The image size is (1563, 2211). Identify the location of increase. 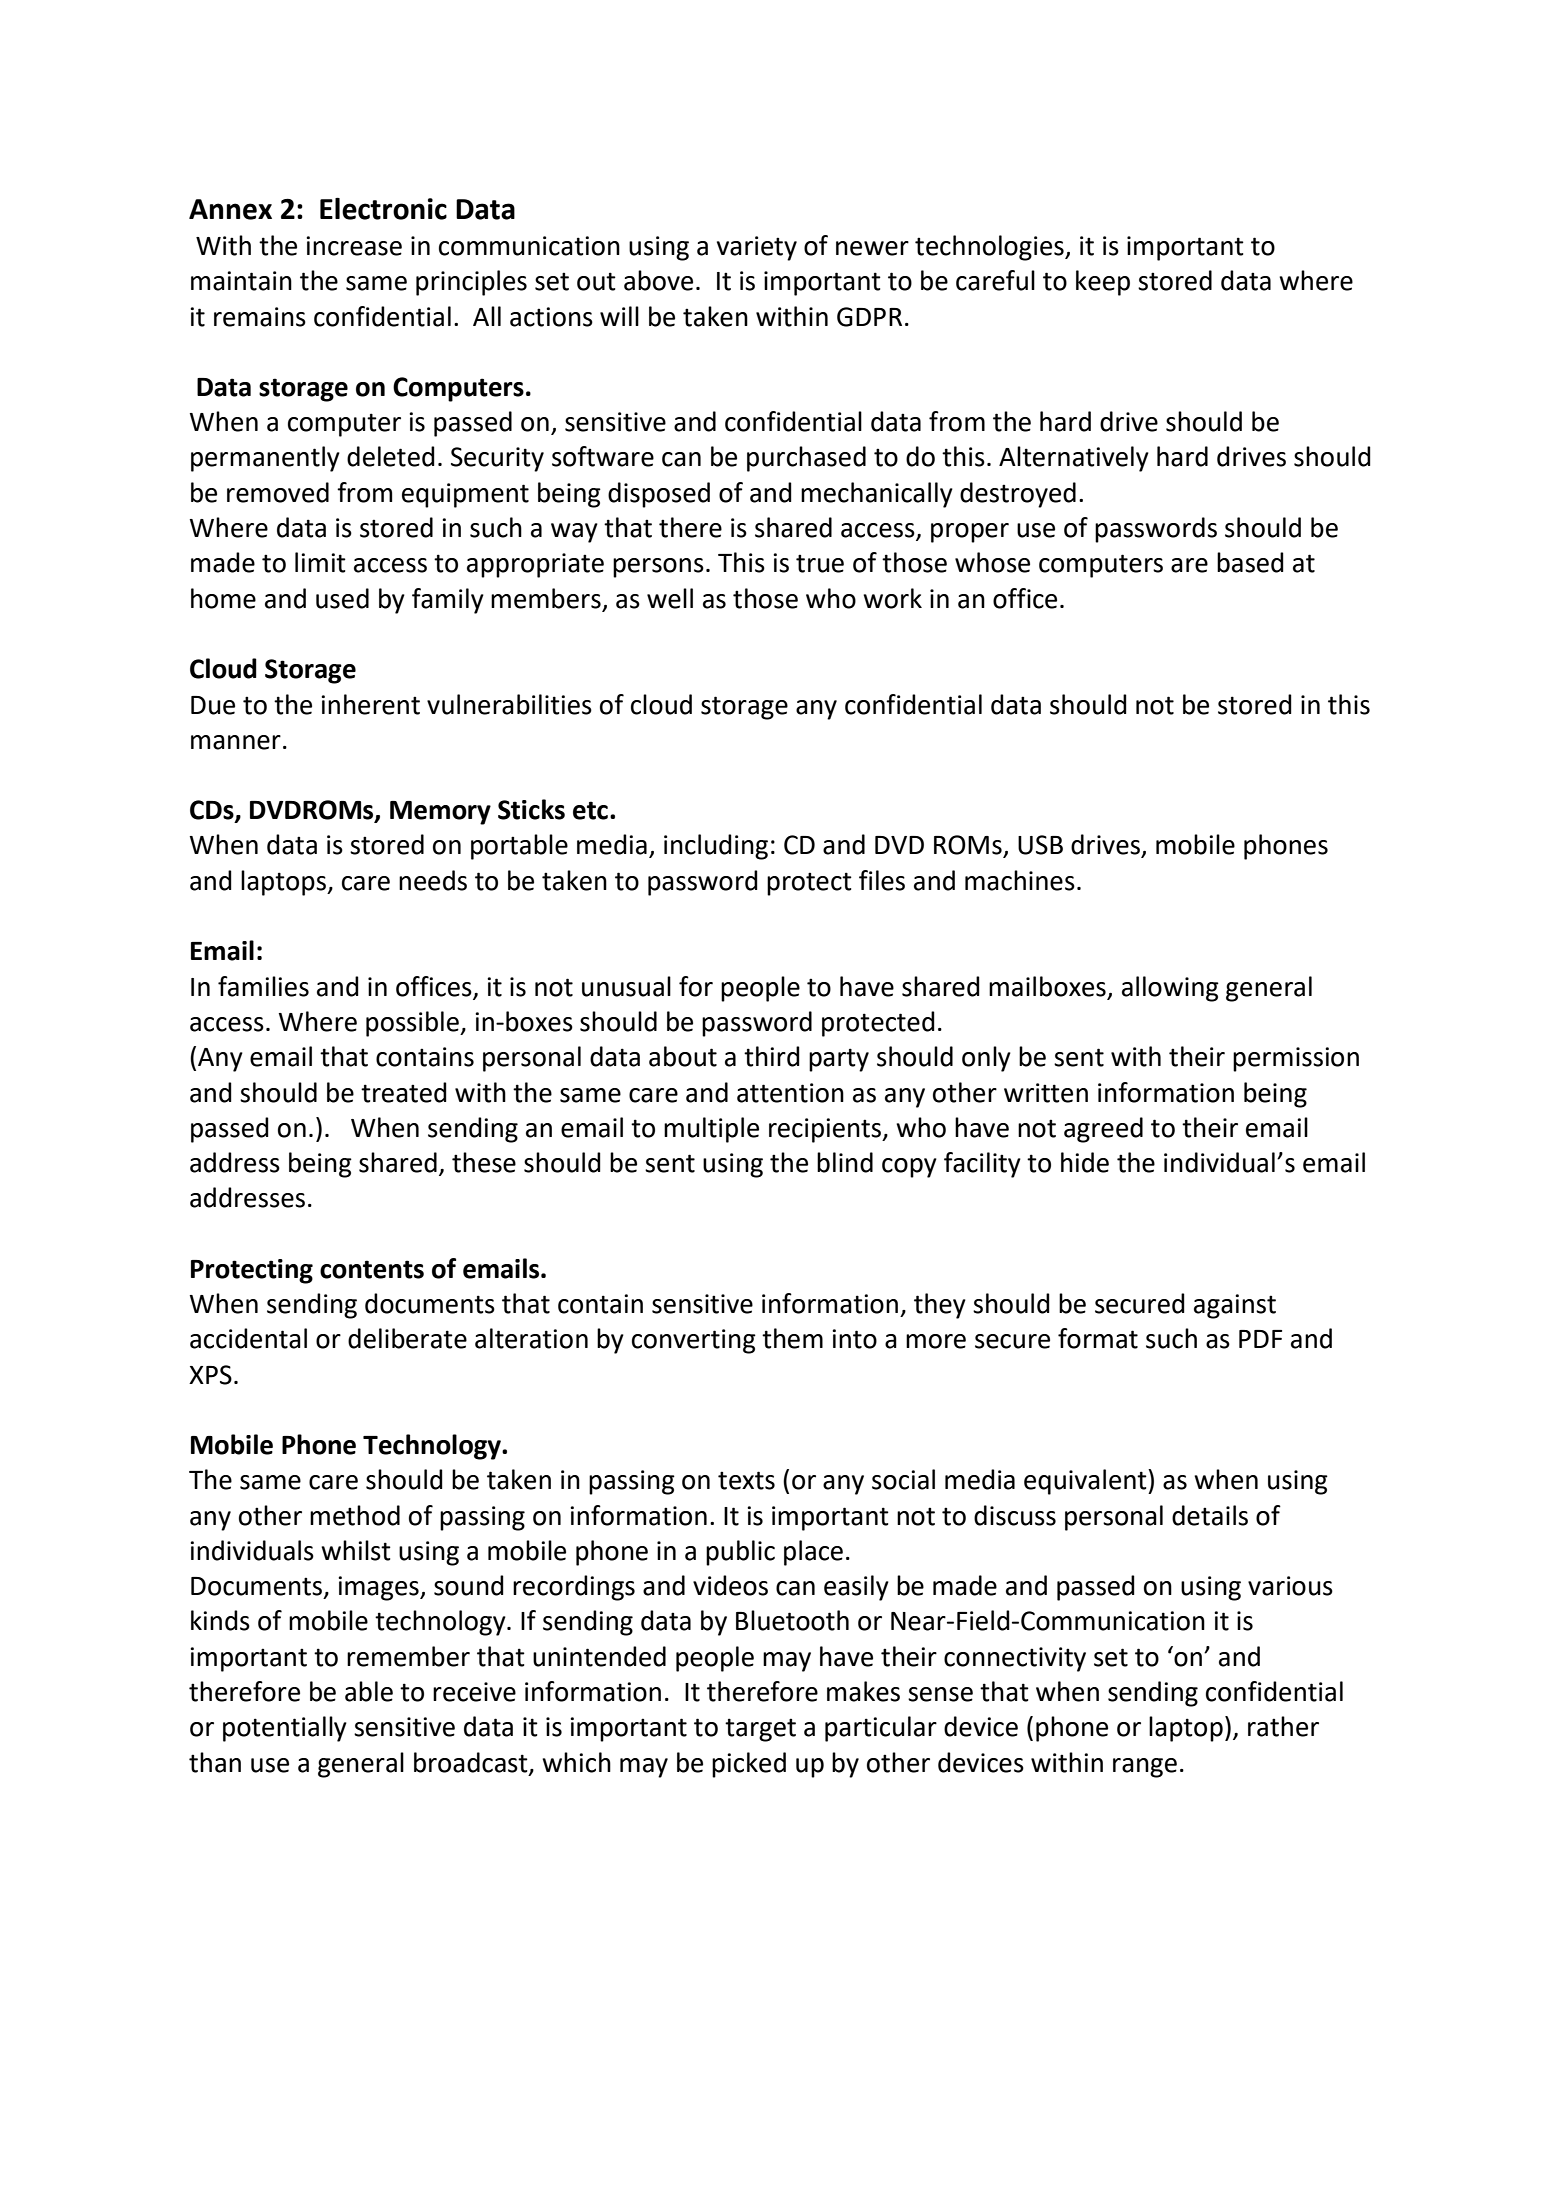
(354, 246).
